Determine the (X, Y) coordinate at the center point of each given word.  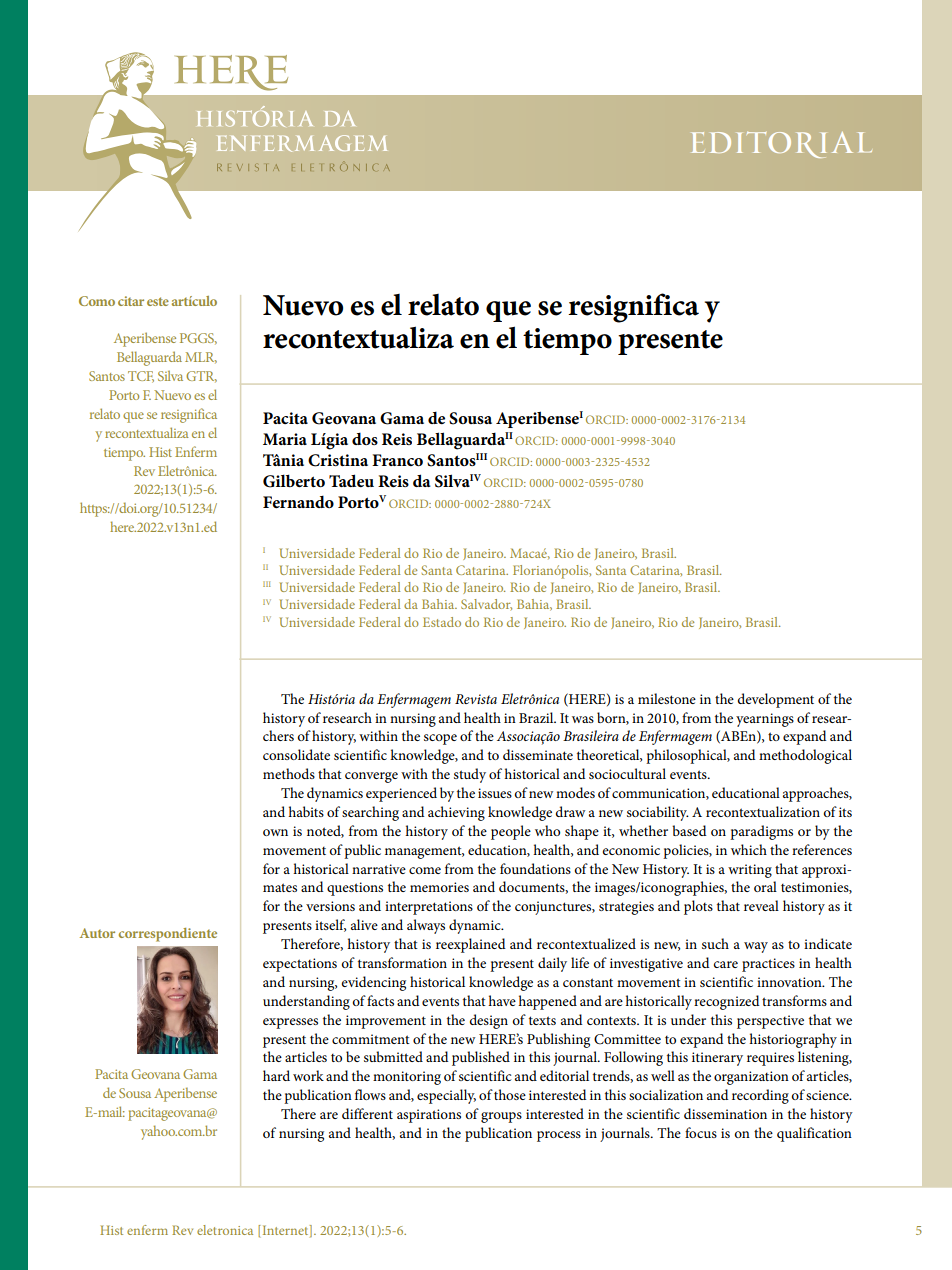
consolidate (296, 754)
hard (276, 1075)
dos (365, 438)
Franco (397, 460)
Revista (476, 699)
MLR (201, 358)
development (776, 700)
